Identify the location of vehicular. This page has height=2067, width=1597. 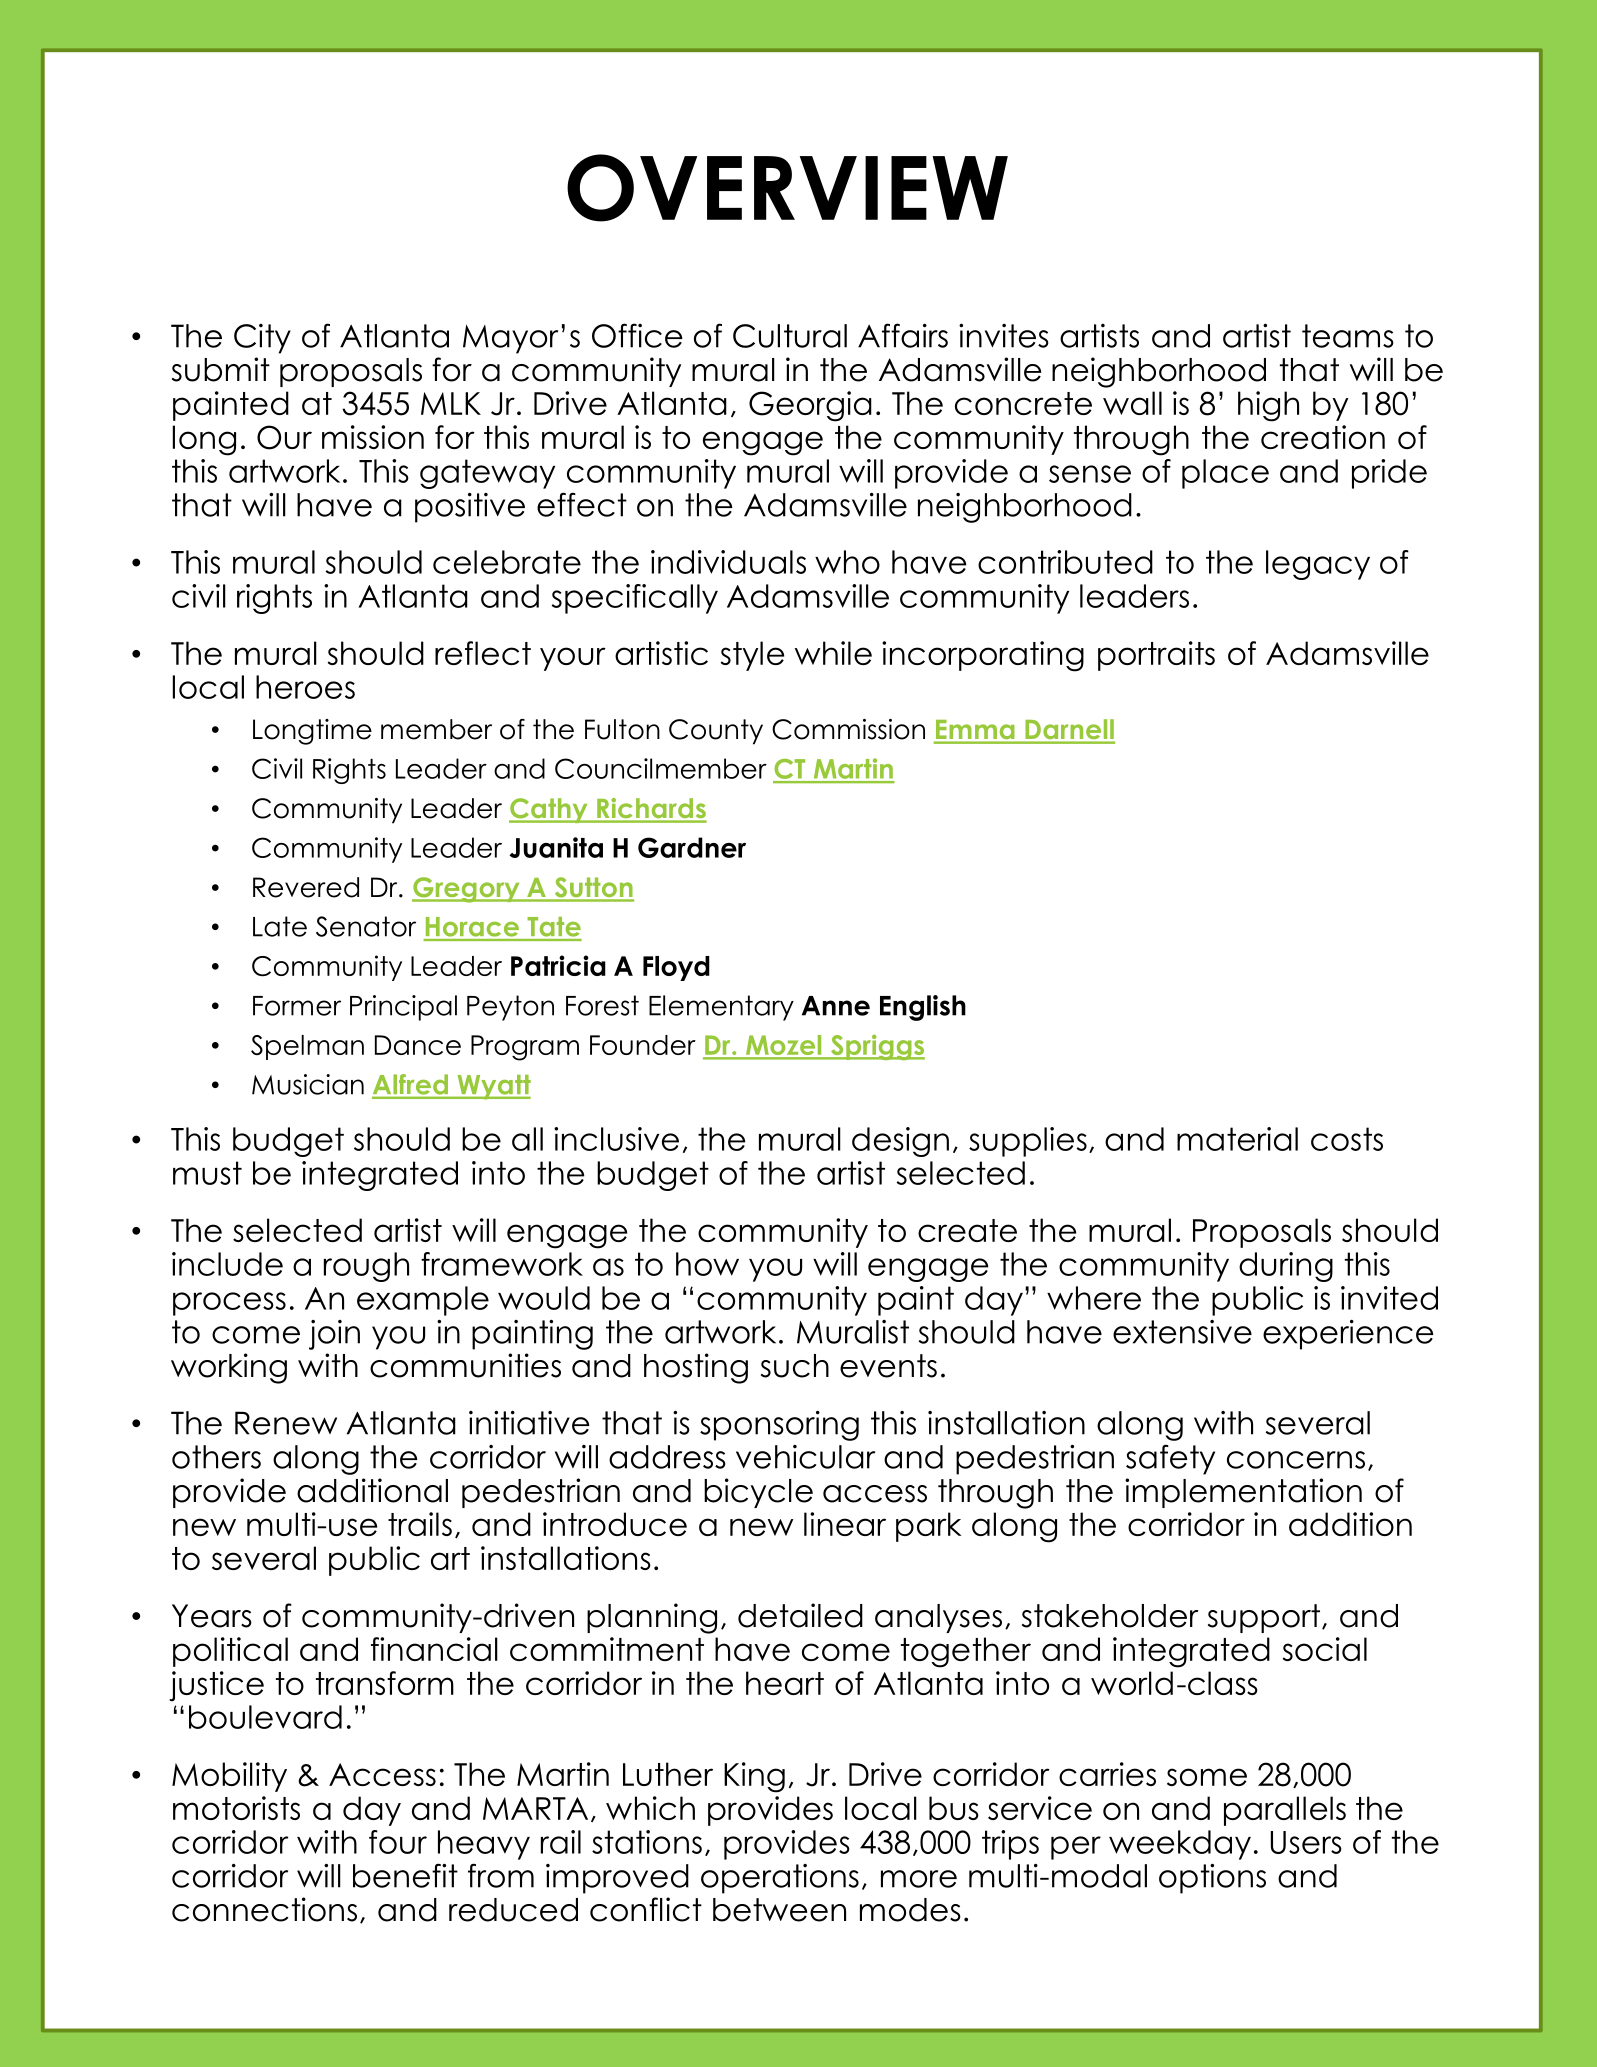
(805, 1457).
